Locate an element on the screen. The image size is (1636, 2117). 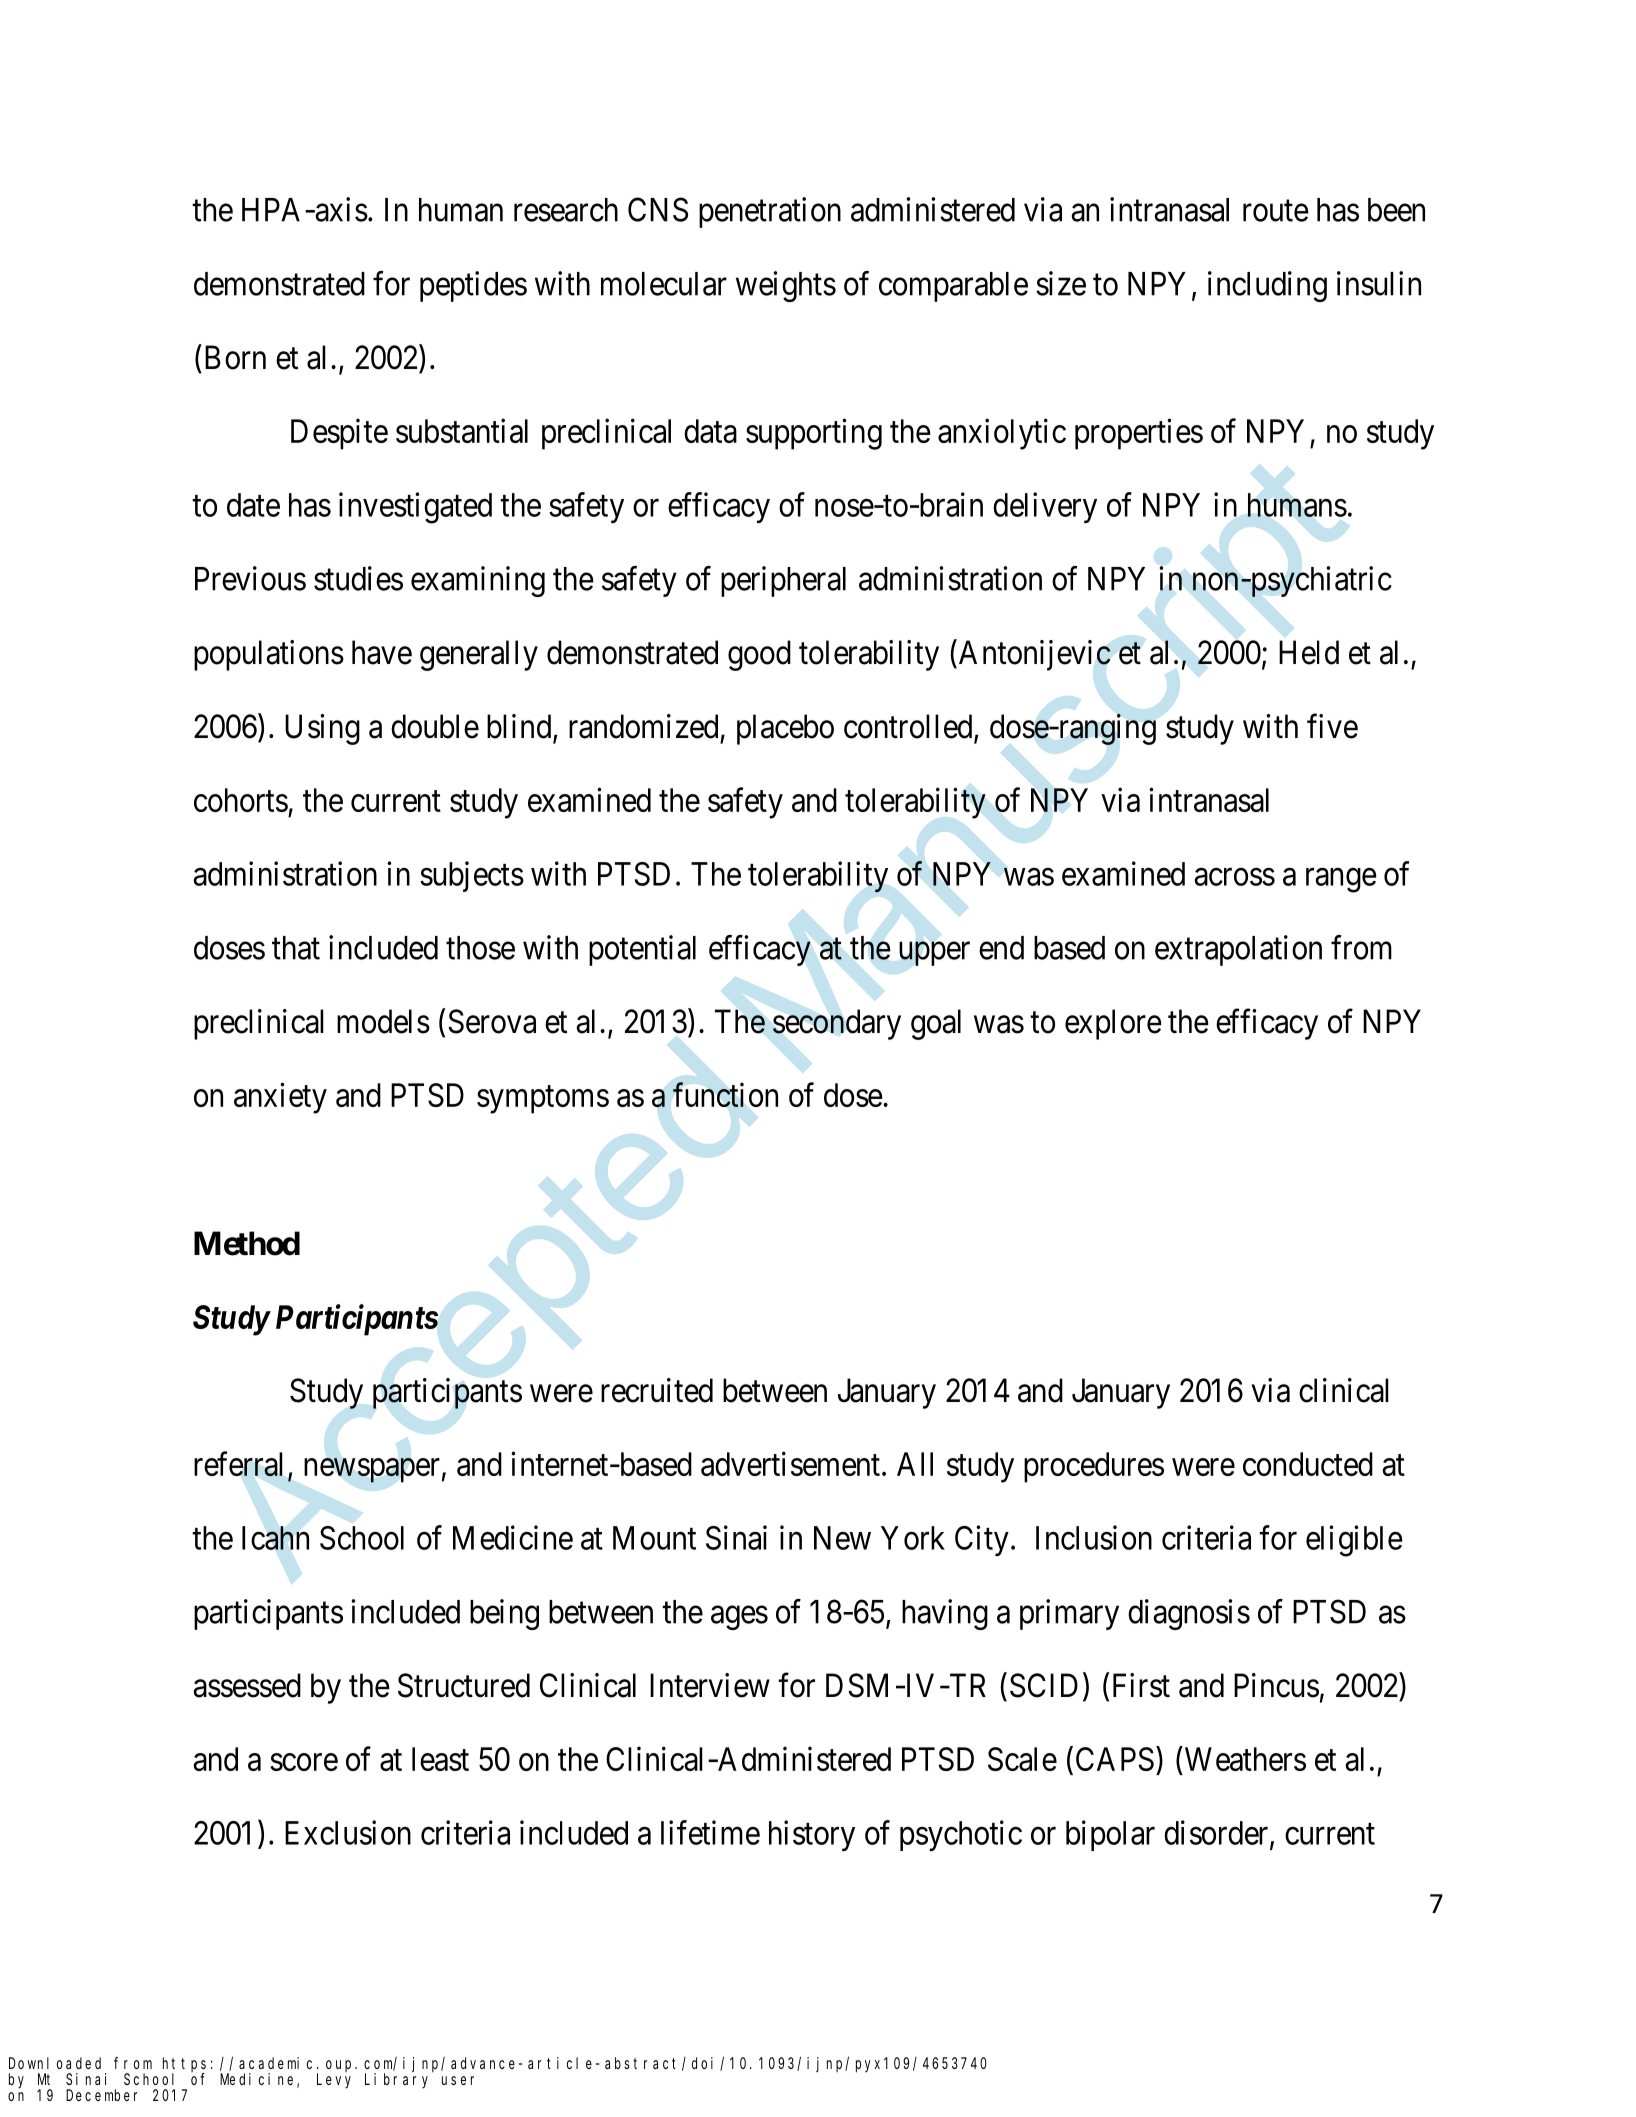
history is located at coordinates (812, 1835).
